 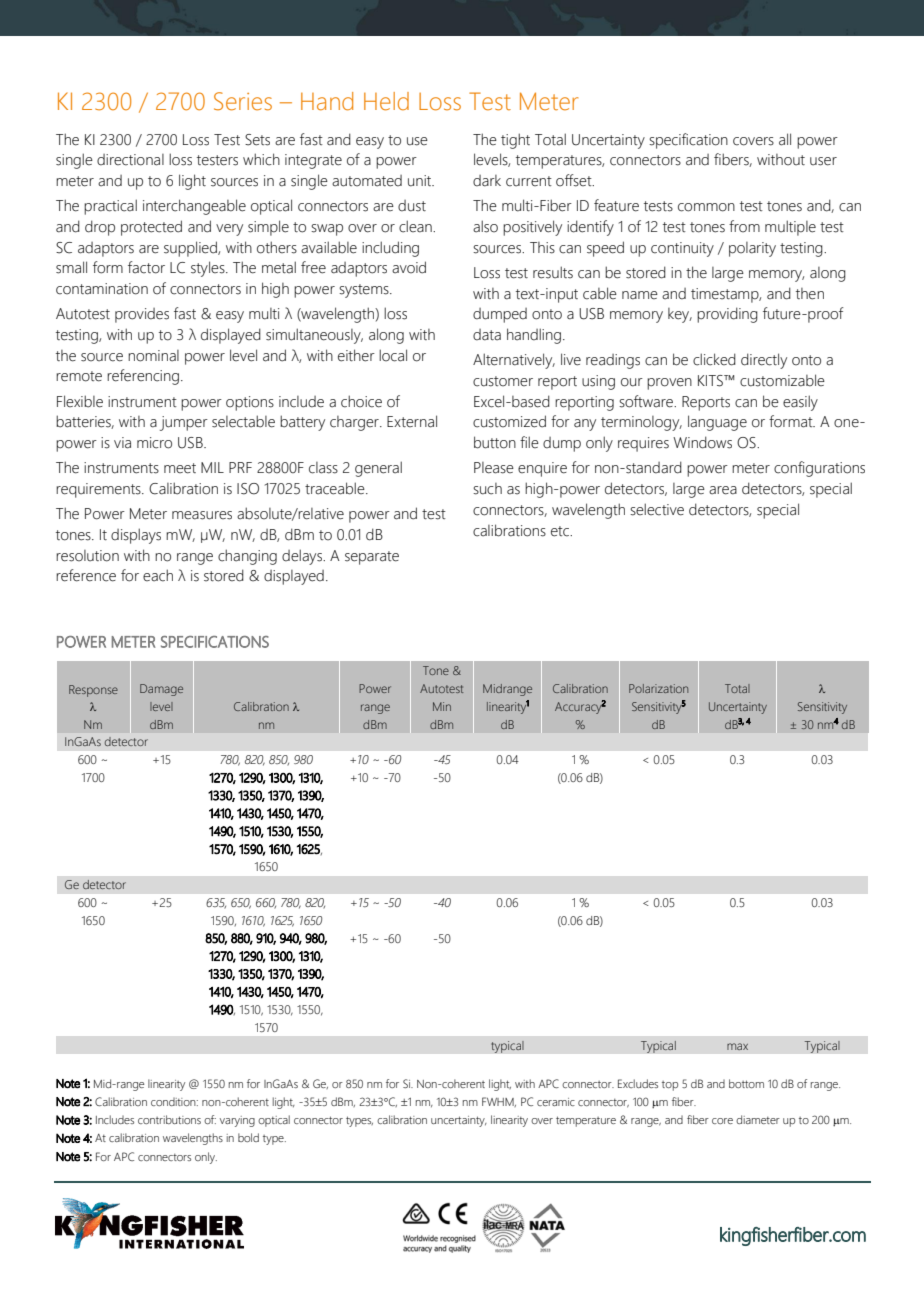 What do you see at coordinates (711, 381) in the screenshot?
I see `KITS` at bounding box center [711, 381].
